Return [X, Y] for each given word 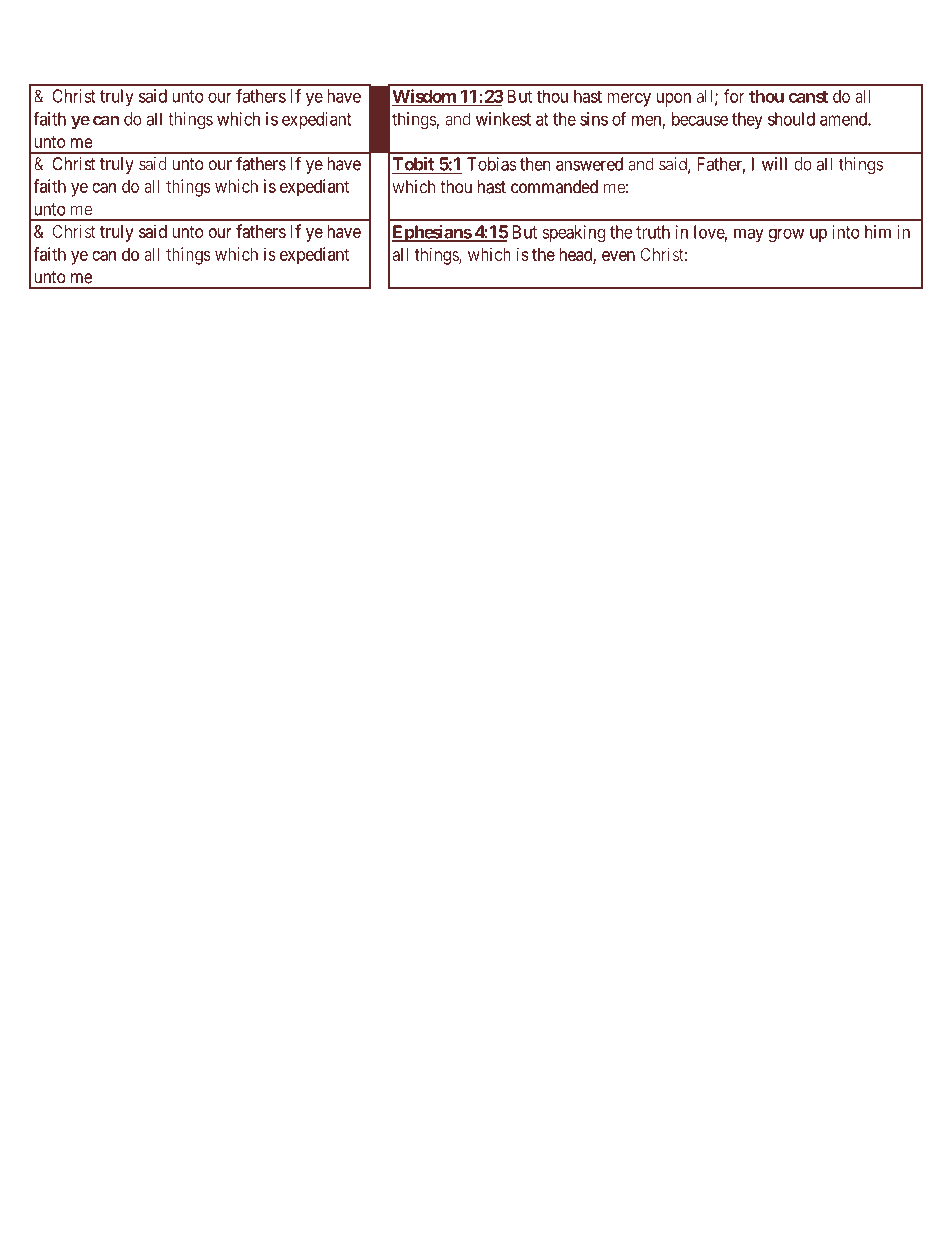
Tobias [492, 164]
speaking [574, 234]
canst [808, 96]
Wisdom [425, 97]
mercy [629, 100]
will [774, 164]
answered [589, 164]
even [618, 256]
